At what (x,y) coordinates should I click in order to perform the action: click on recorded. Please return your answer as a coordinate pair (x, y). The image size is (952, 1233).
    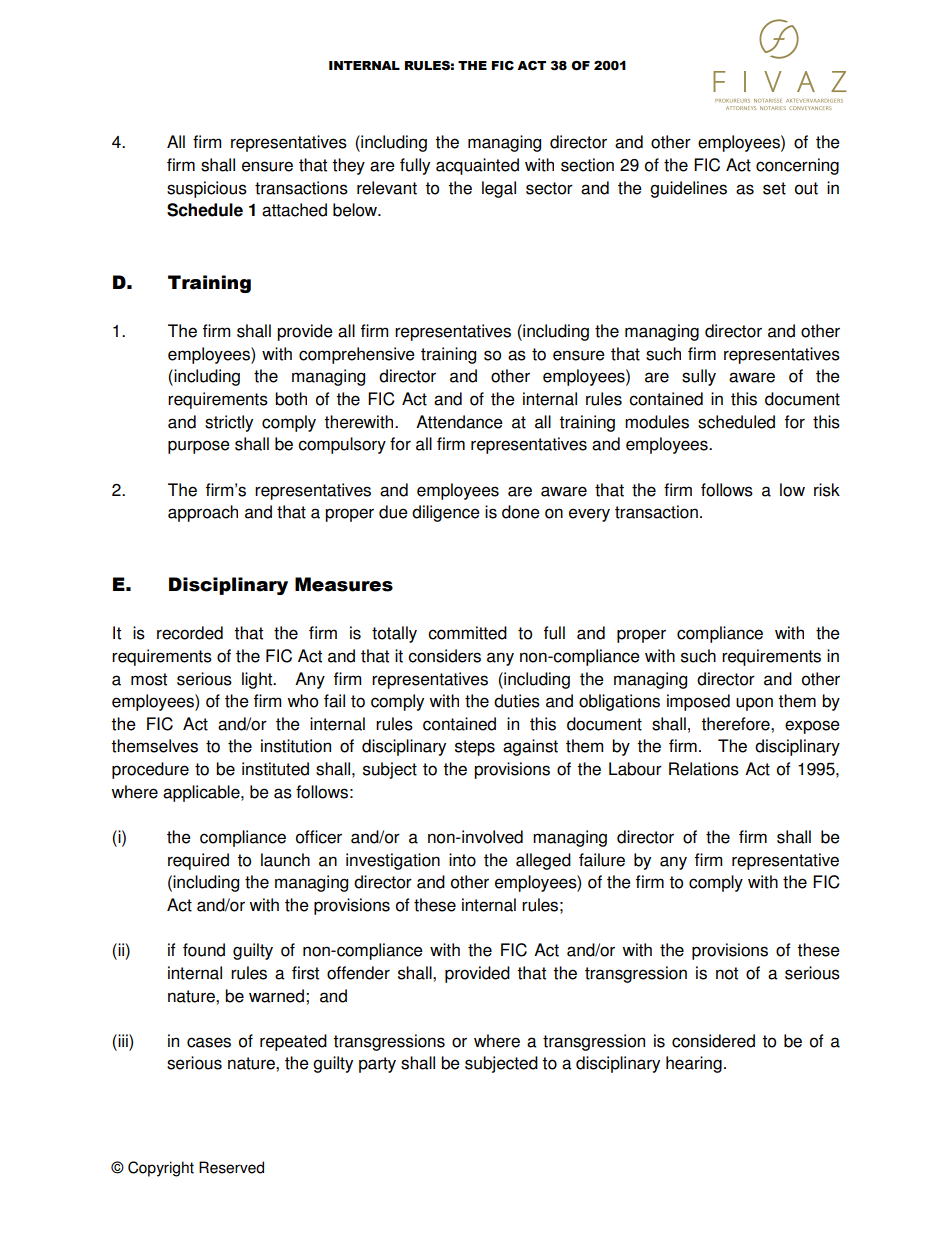
    Looking at the image, I should click on (190, 633).
